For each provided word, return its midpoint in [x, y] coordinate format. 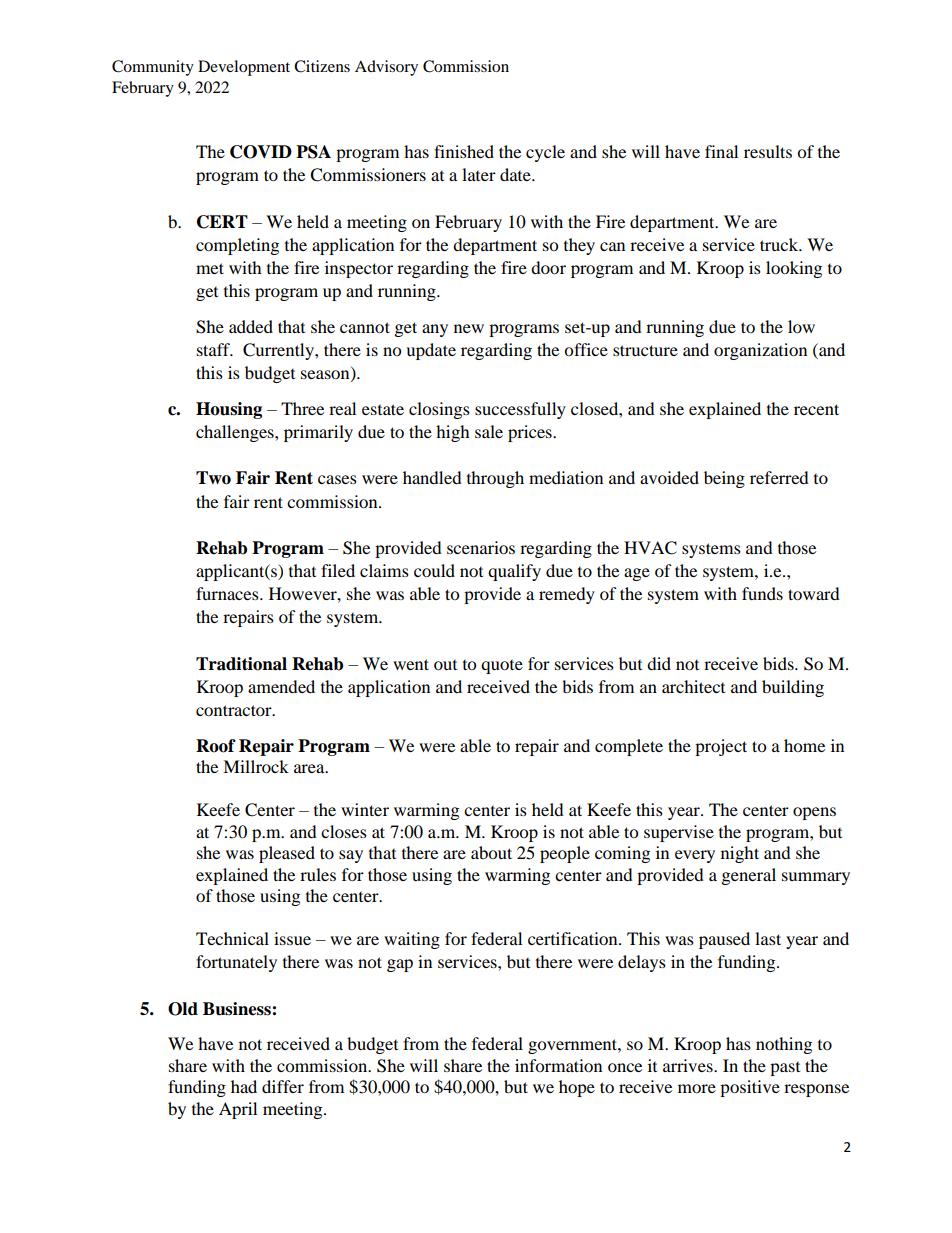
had [244, 1086]
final [721, 151]
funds [762, 593]
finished [464, 151]
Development [244, 68]
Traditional [241, 664]
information [558, 1065]
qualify [514, 572]
